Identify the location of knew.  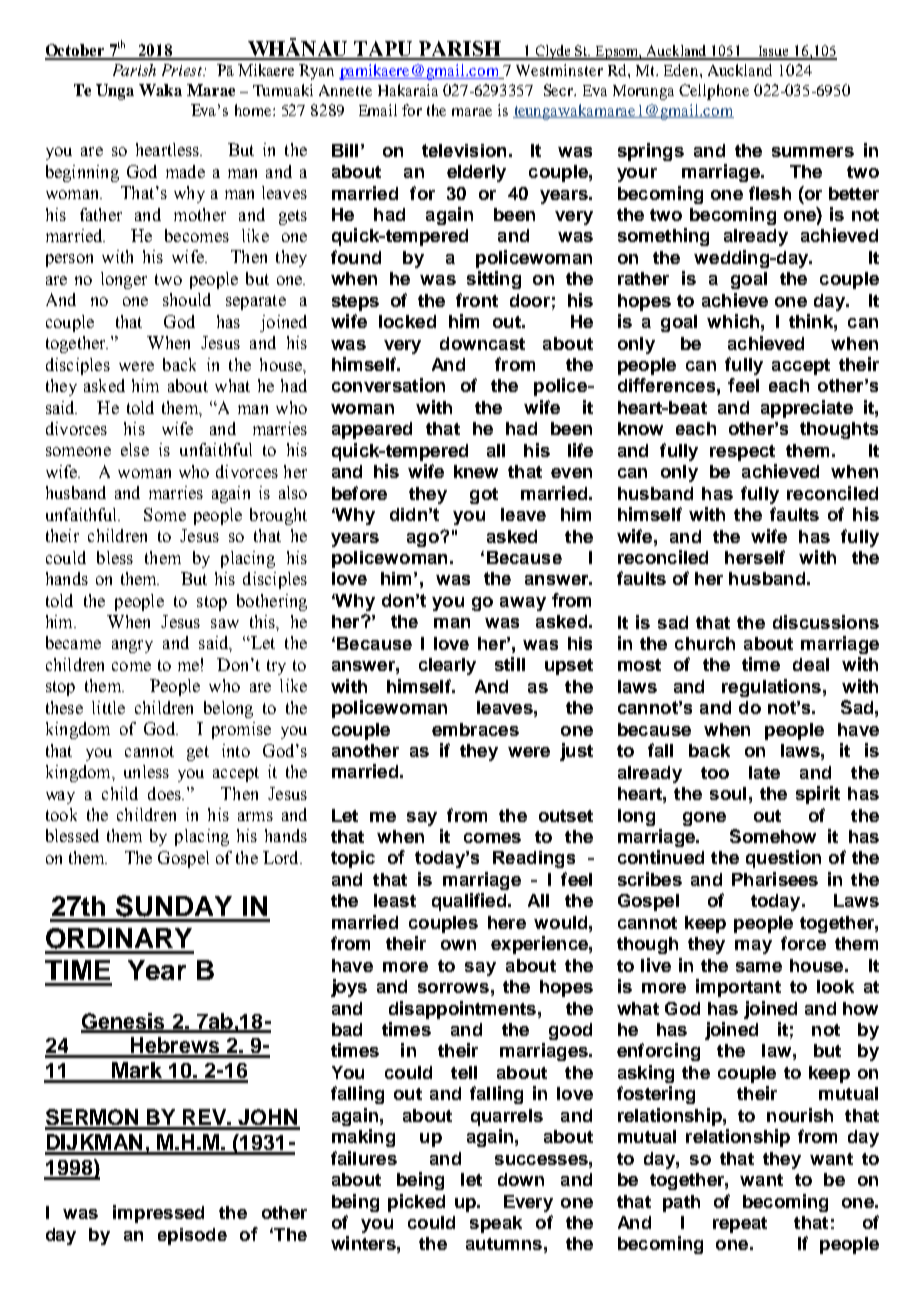
(476, 471).
